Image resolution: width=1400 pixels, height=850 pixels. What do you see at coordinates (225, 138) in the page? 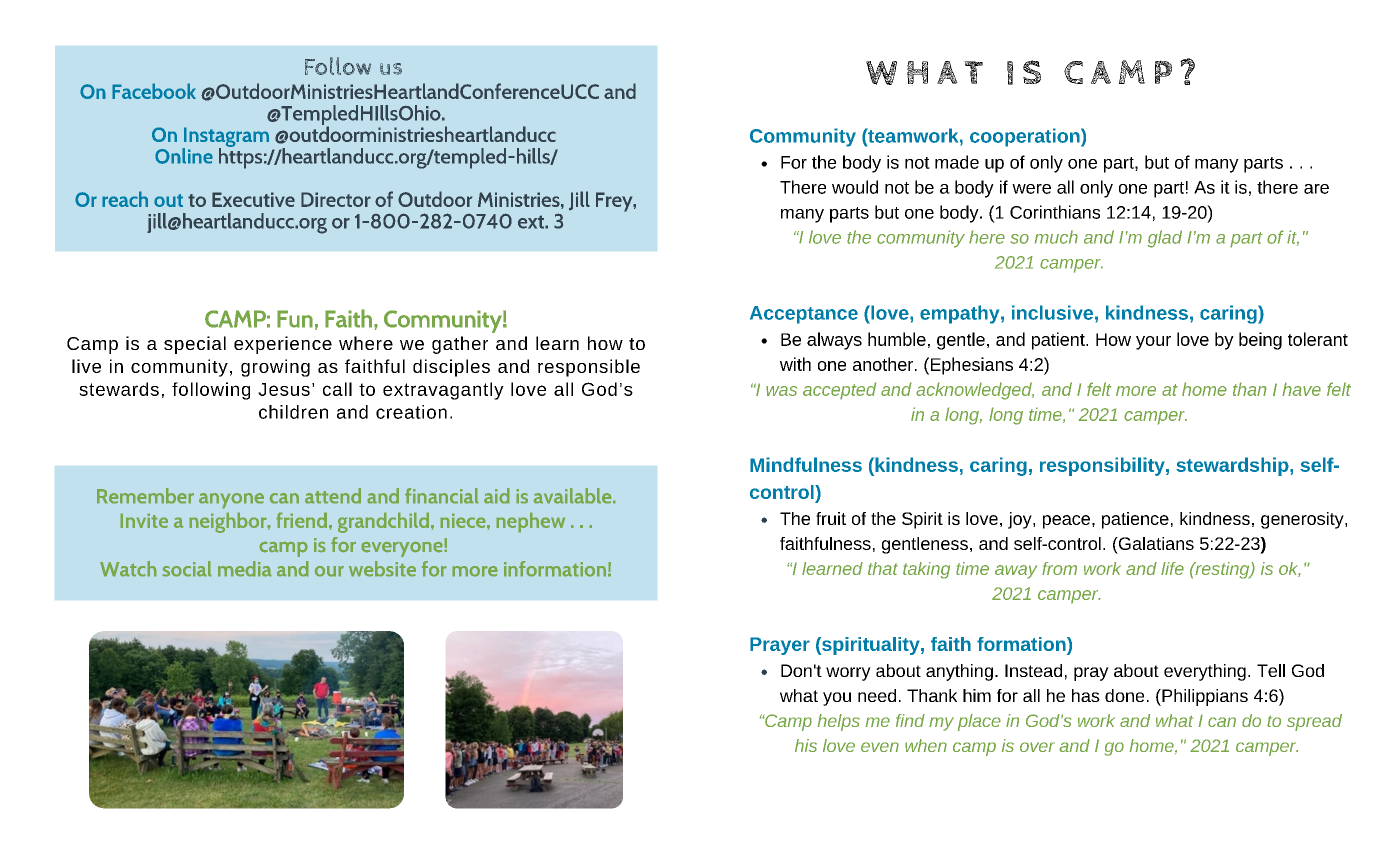
I see `Instagram` at bounding box center [225, 138].
